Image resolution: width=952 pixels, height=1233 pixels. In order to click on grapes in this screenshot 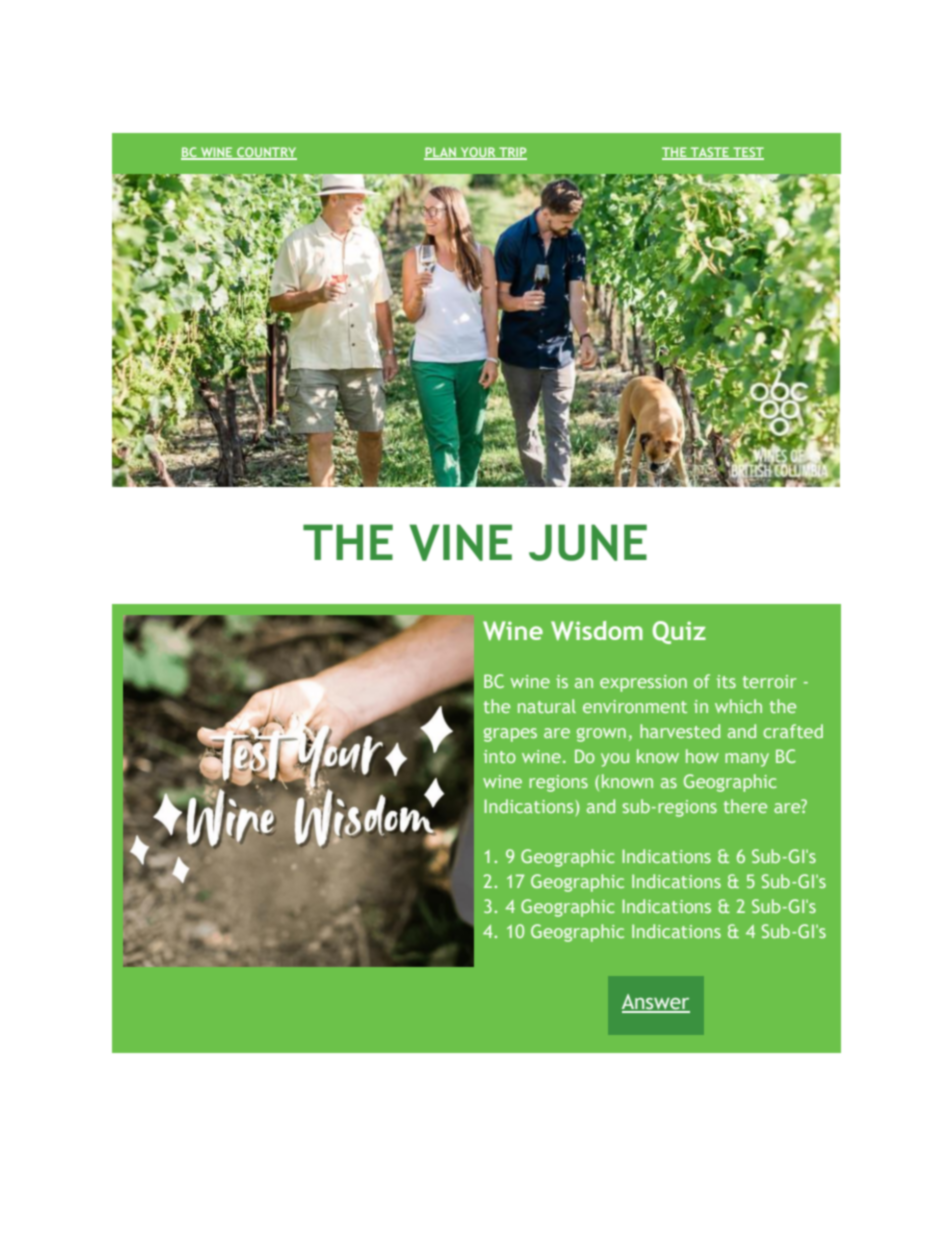, I will do `click(510, 735)`.
